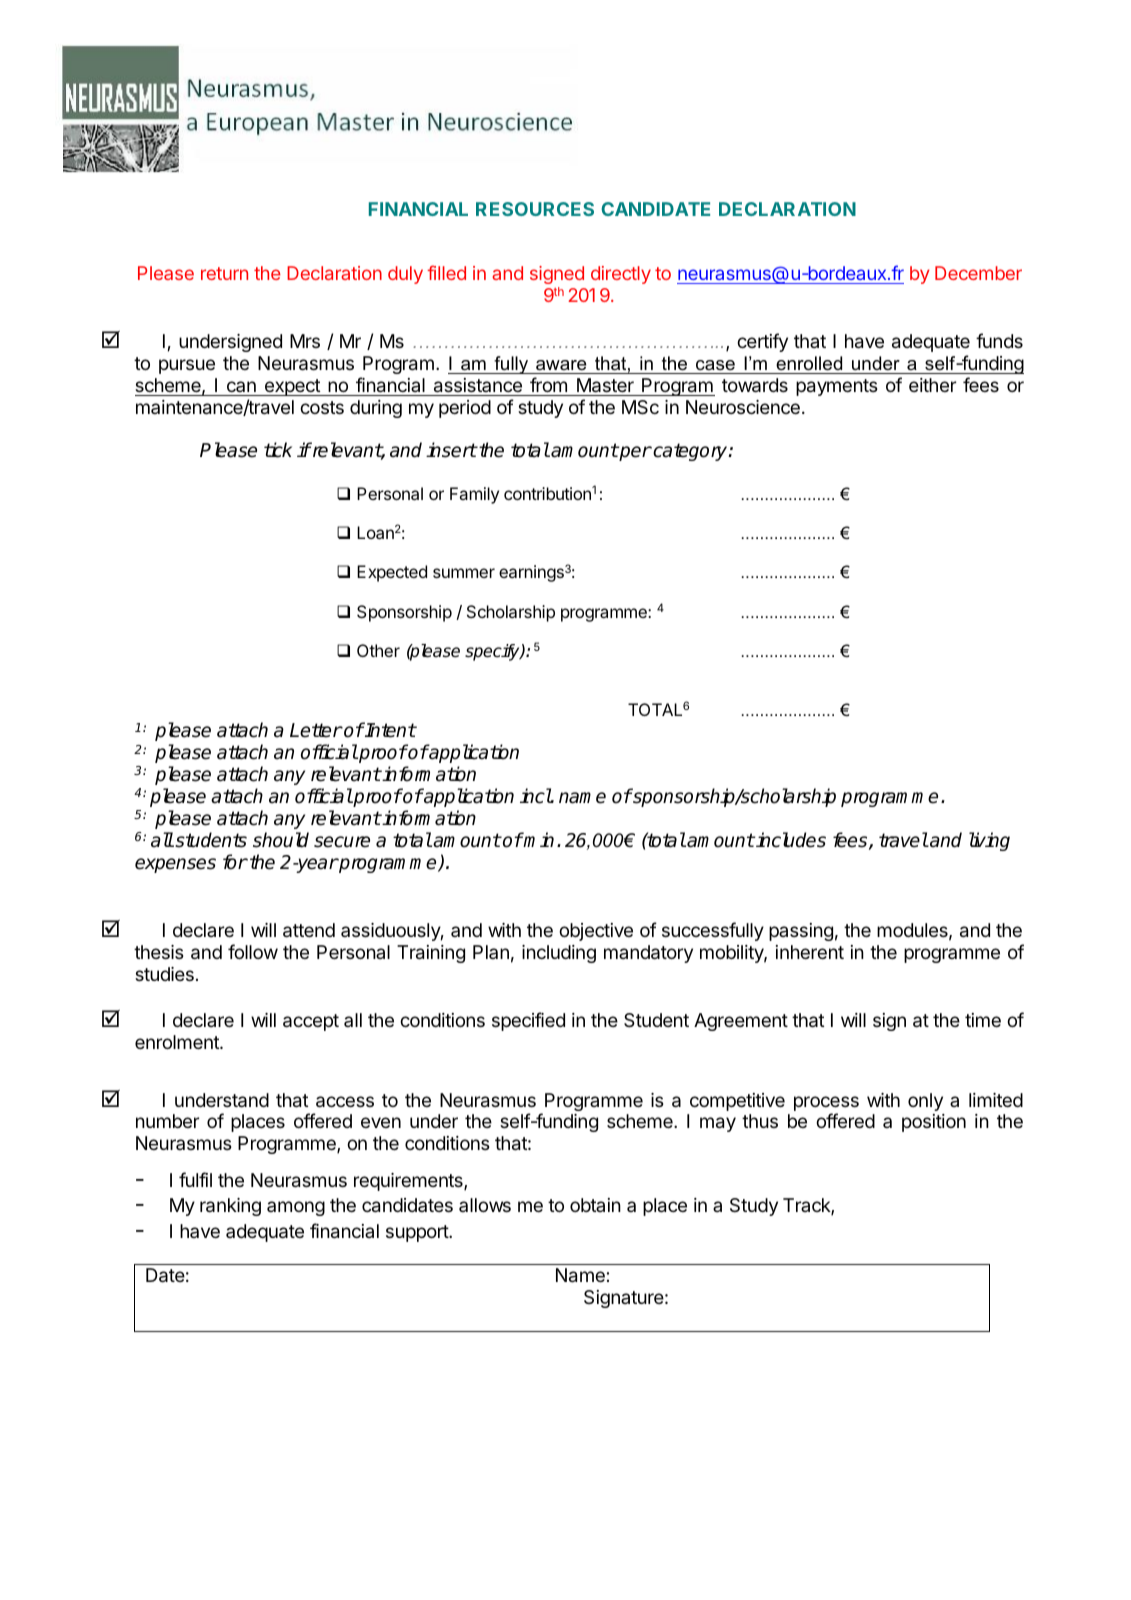 The image size is (1131, 1600). What do you see at coordinates (535, 209) in the screenshot?
I see `RESOURCES` at bounding box center [535, 209].
